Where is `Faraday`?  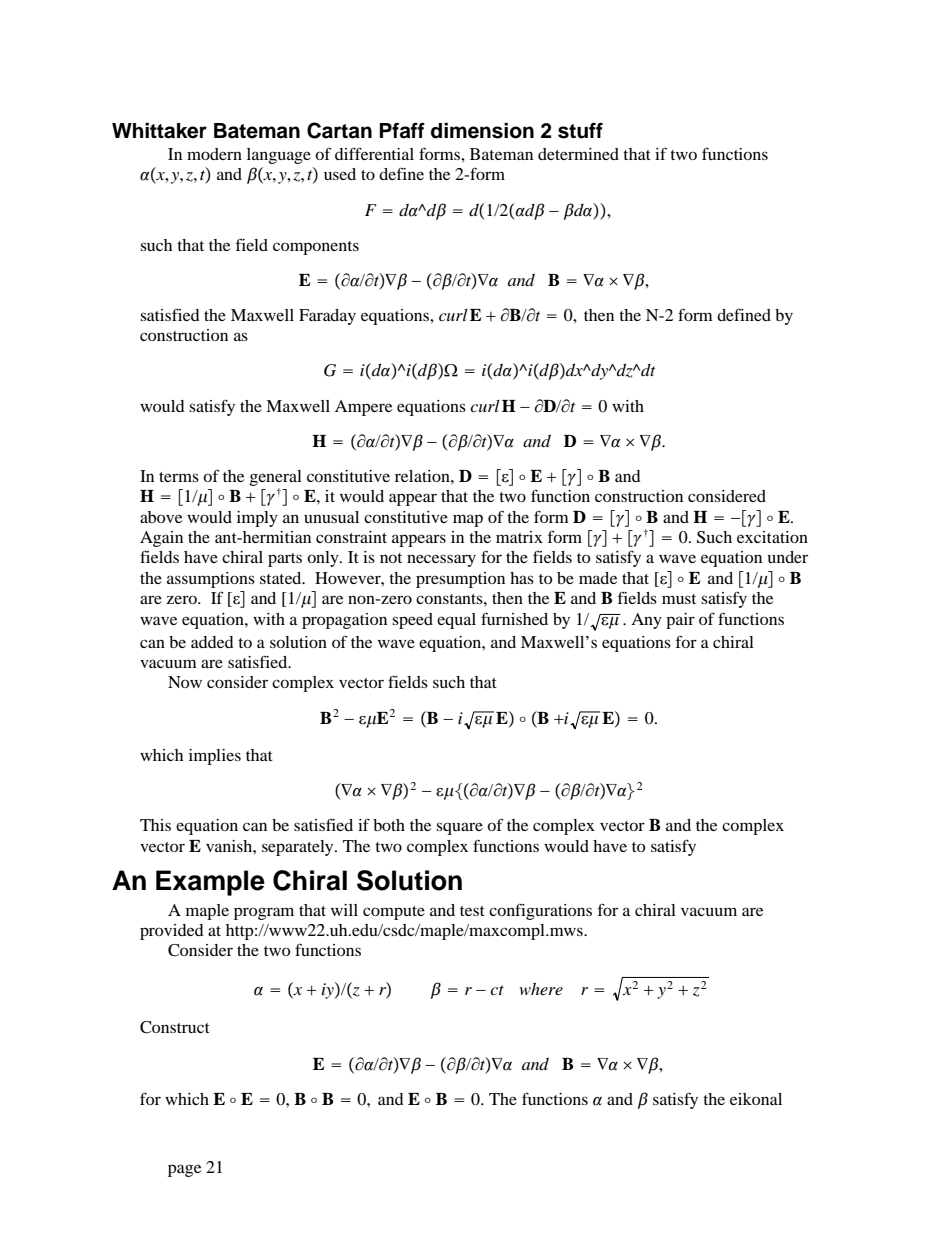 Faraday is located at coordinates (327, 317).
